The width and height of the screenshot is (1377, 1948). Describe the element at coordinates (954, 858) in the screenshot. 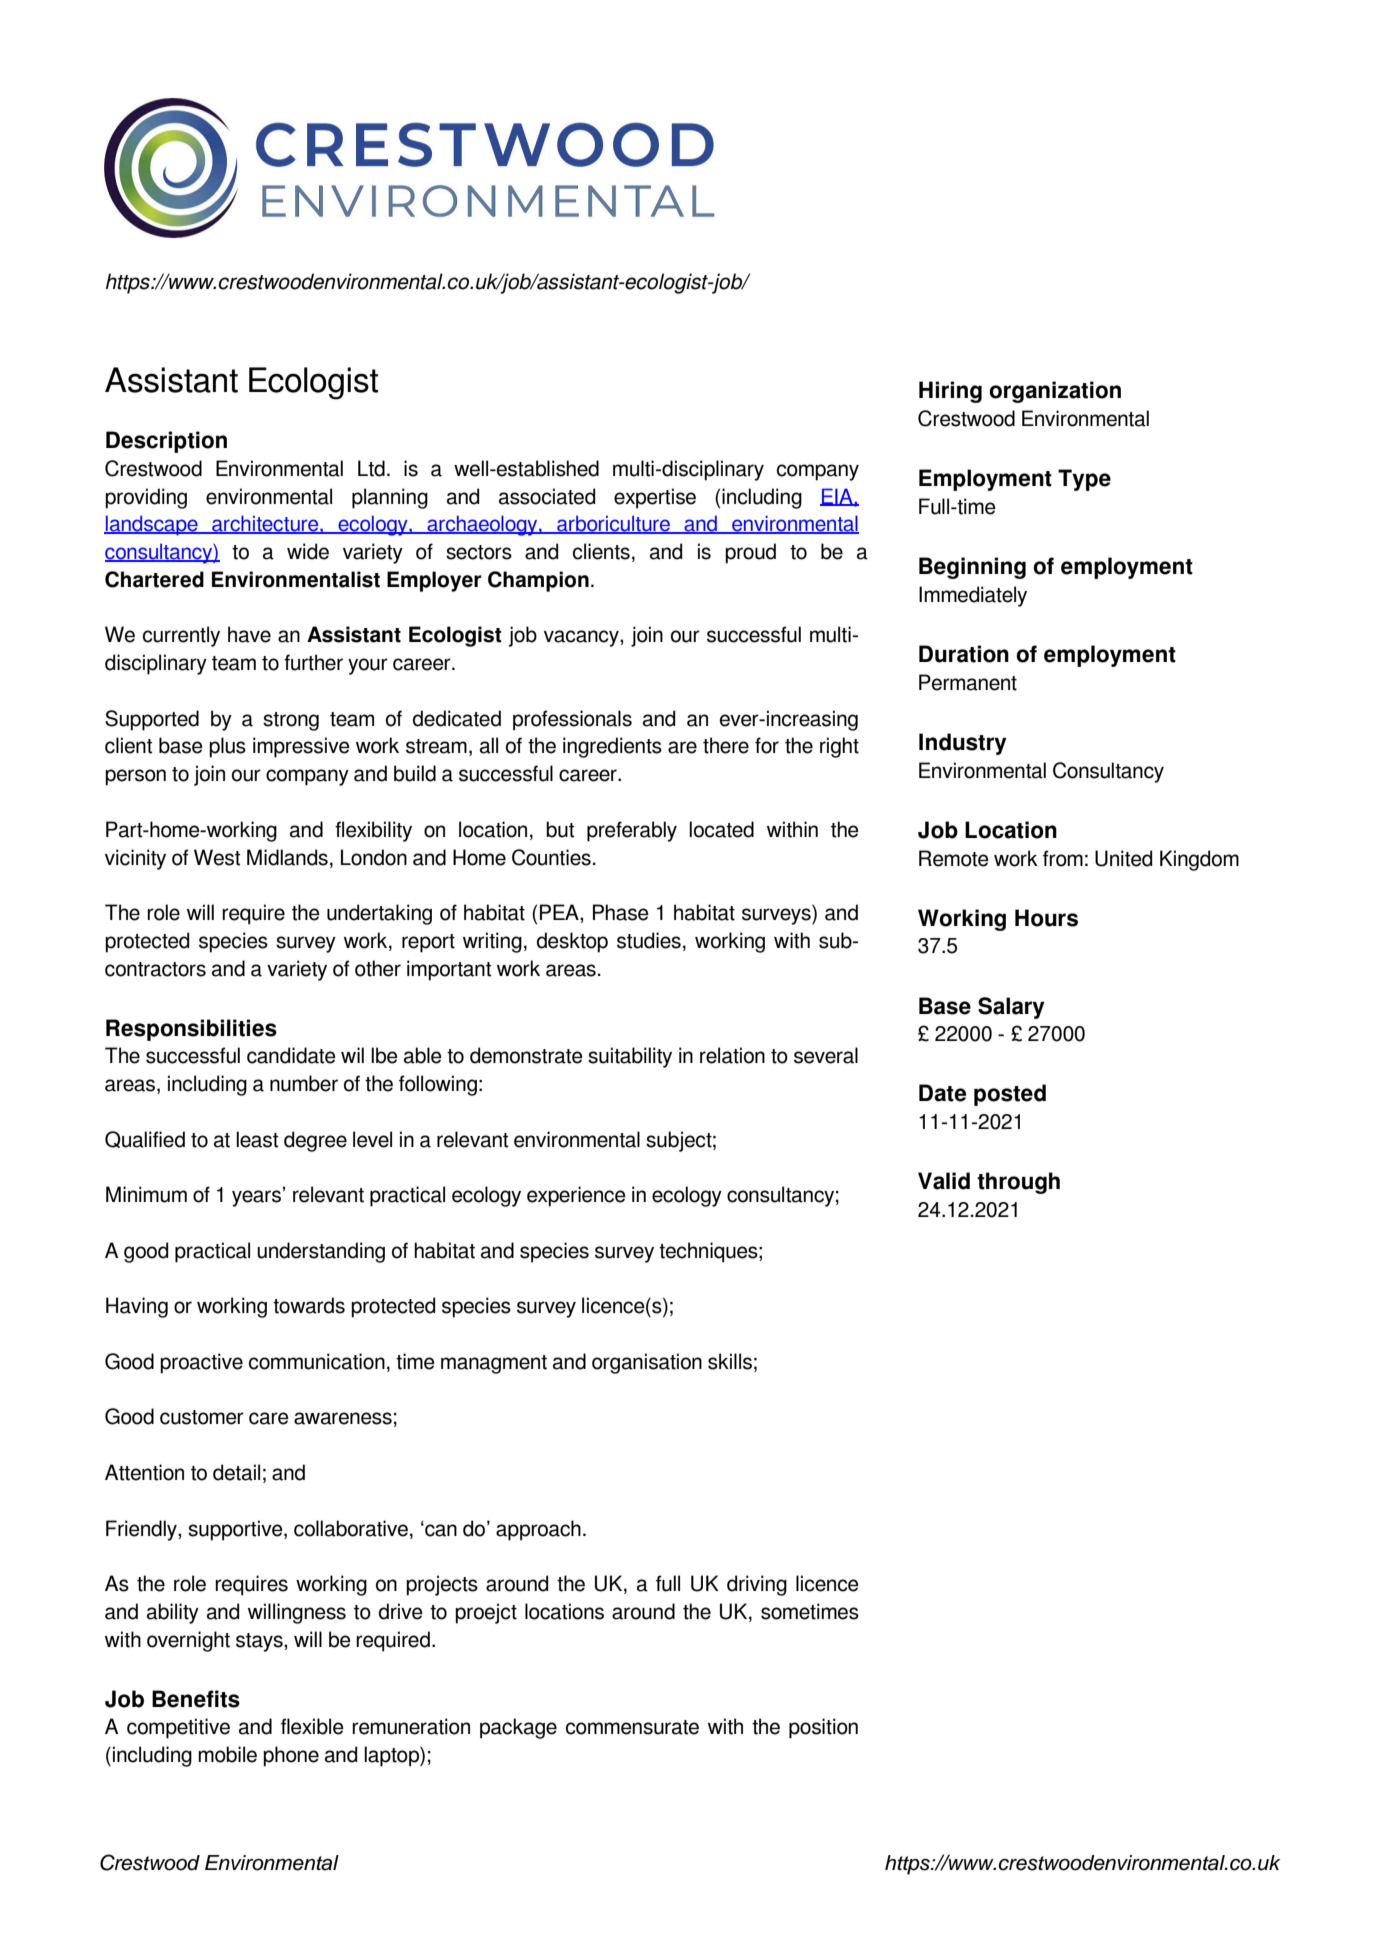

I see `Remote` at that location.
